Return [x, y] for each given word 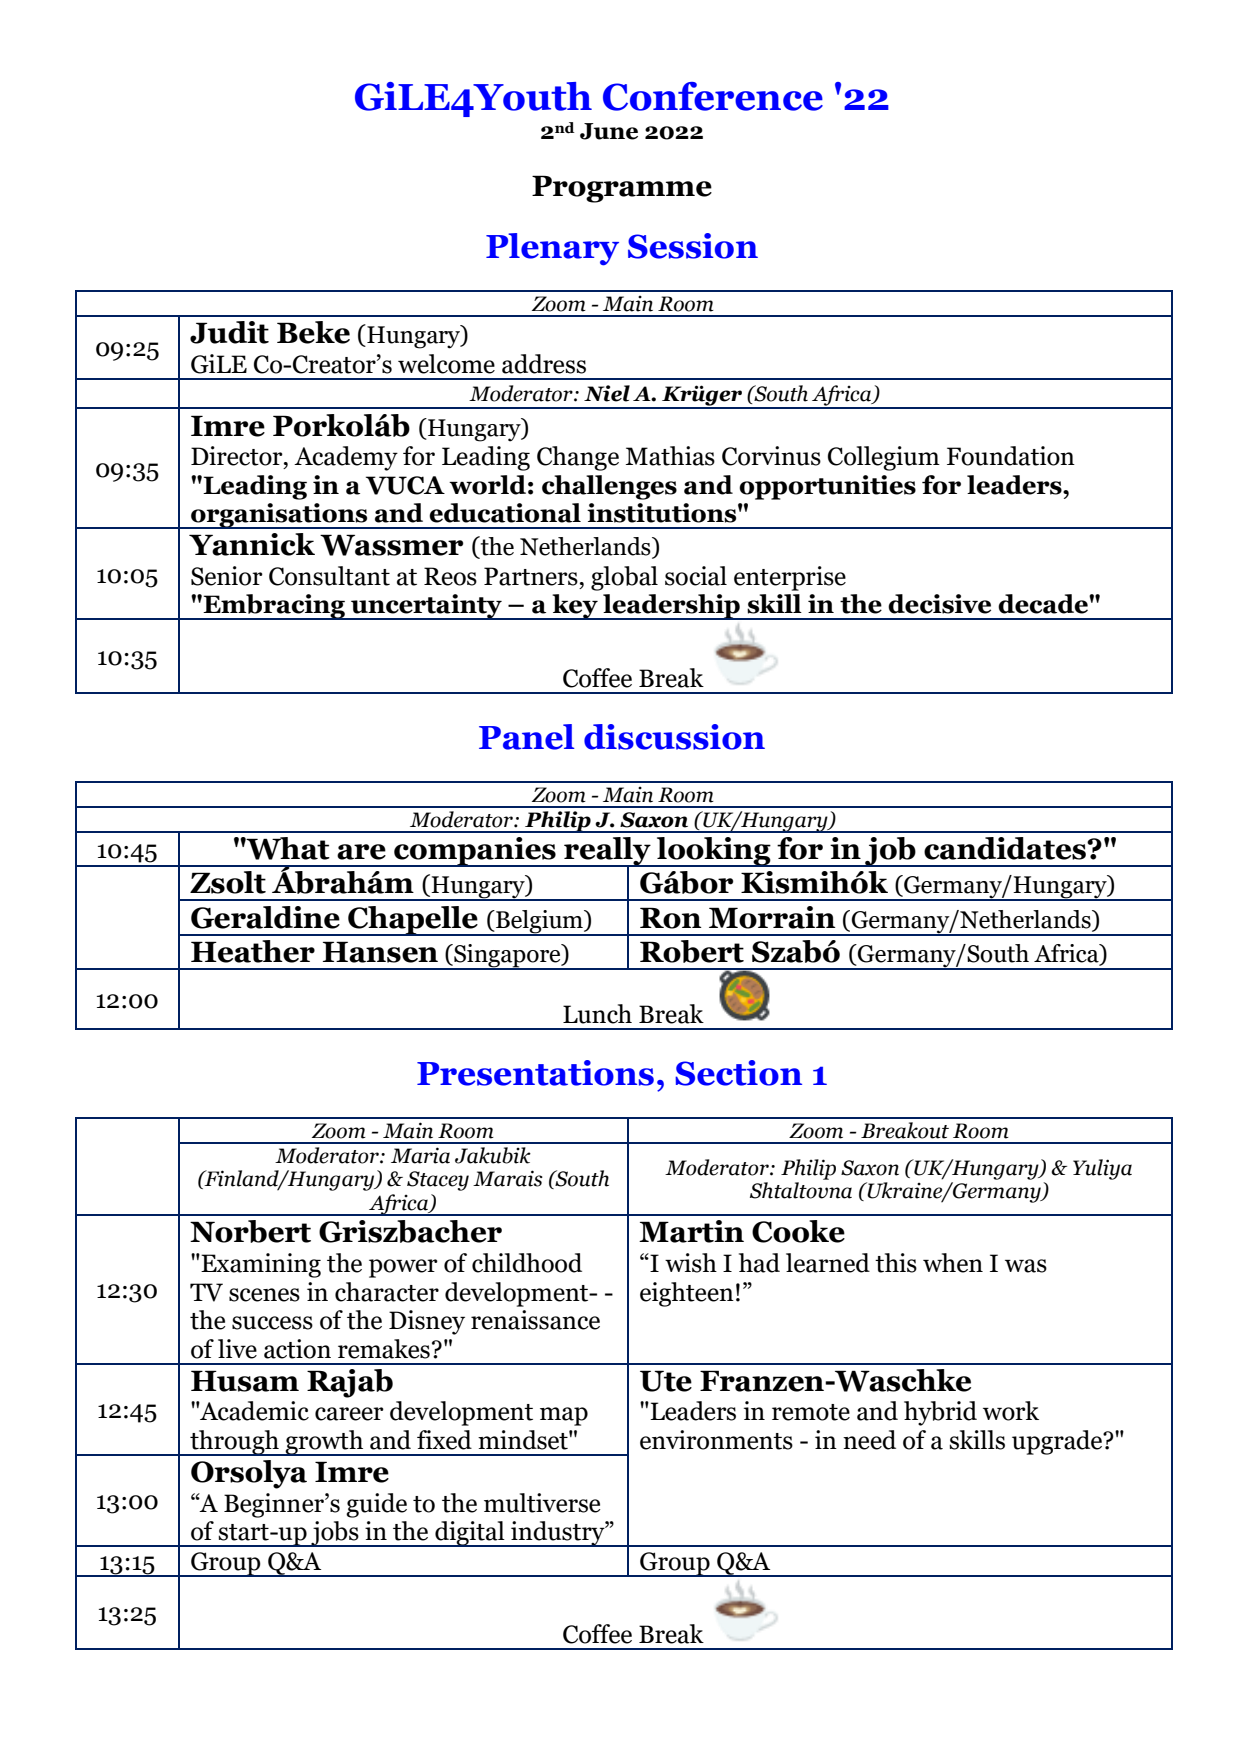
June [609, 131]
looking [714, 852]
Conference [713, 96]
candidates [1006, 848]
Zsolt [228, 882]
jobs [335, 1534]
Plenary [552, 249]
